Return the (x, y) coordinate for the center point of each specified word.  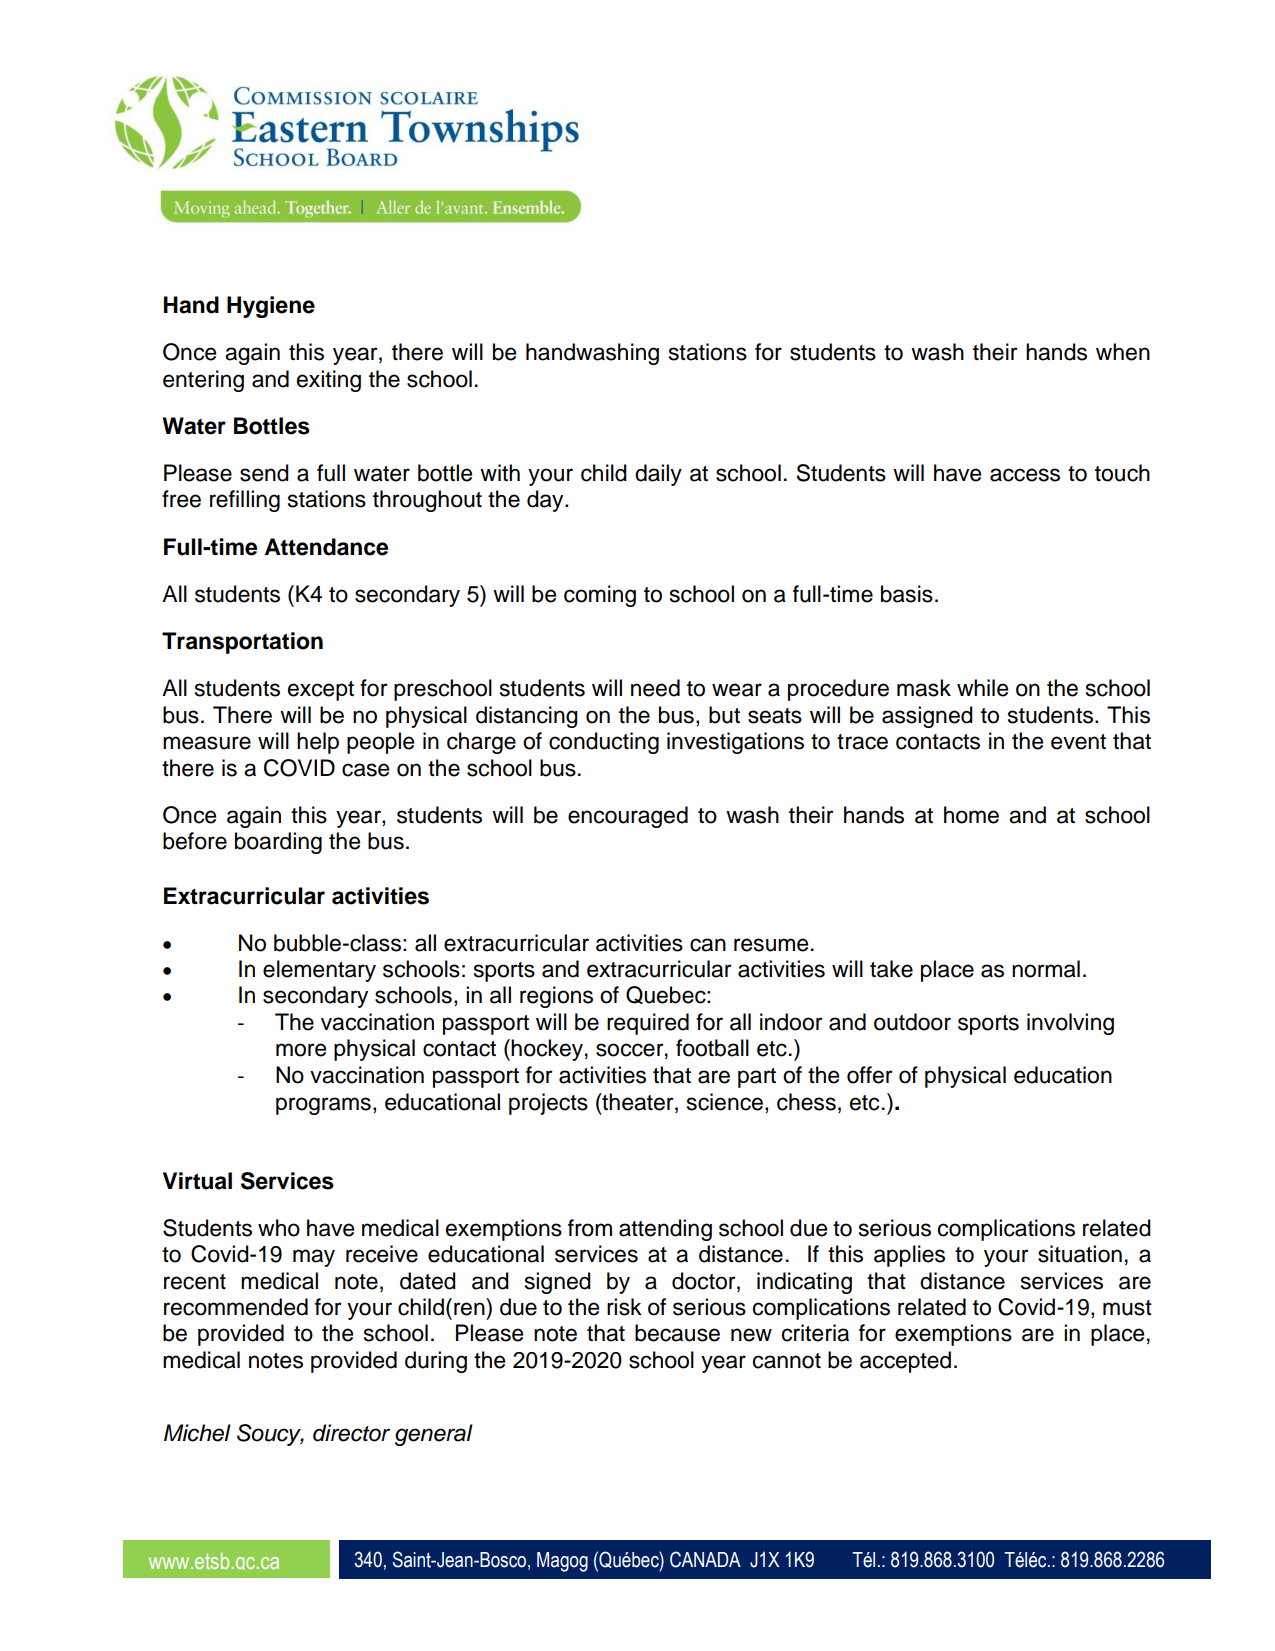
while (982, 688)
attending (665, 1230)
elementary (319, 971)
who (279, 1228)
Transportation (242, 643)
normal (1046, 969)
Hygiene (271, 307)
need (655, 688)
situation (1080, 1254)
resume (771, 945)
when (1123, 352)
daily (658, 475)
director (351, 1433)
